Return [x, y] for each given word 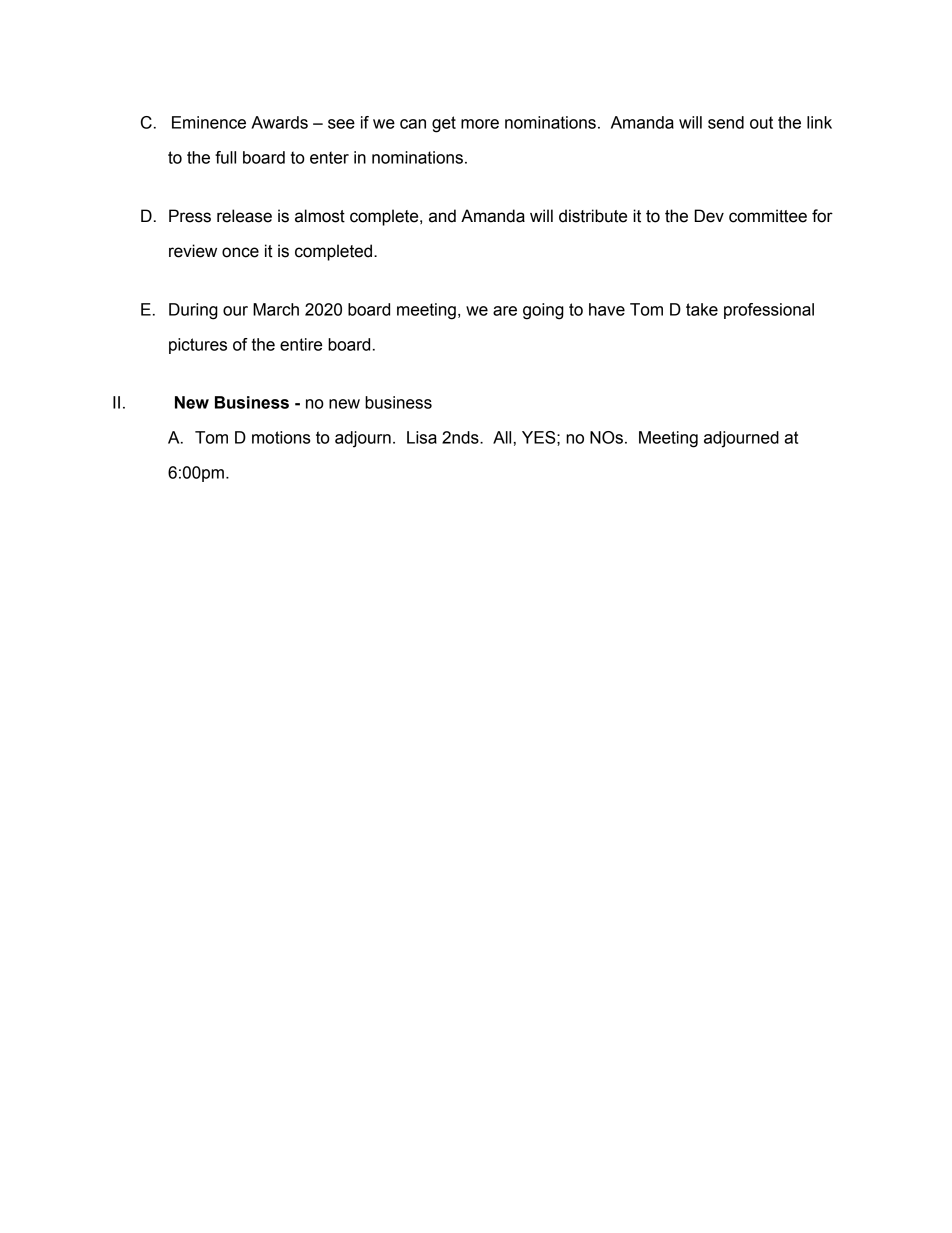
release [244, 216]
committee [768, 216]
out [761, 122]
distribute [593, 216]
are [505, 311]
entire [301, 344]
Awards [279, 122]
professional [769, 311]
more [480, 124]
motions [281, 437]
